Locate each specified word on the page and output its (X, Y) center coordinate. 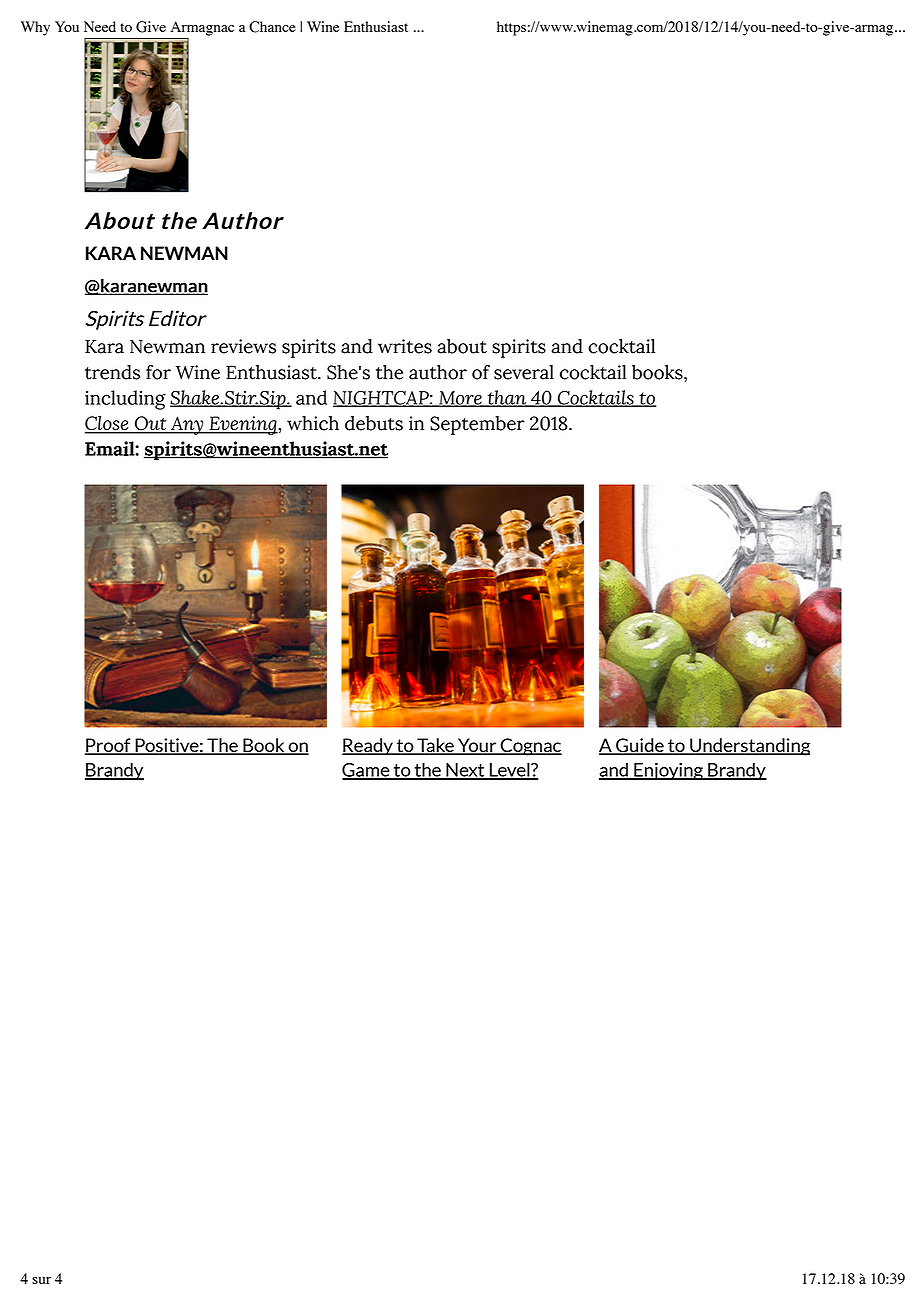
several (524, 372)
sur (41, 1280)
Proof (109, 746)
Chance (272, 27)
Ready (368, 747)
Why (35, 28)
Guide (640, 746)
